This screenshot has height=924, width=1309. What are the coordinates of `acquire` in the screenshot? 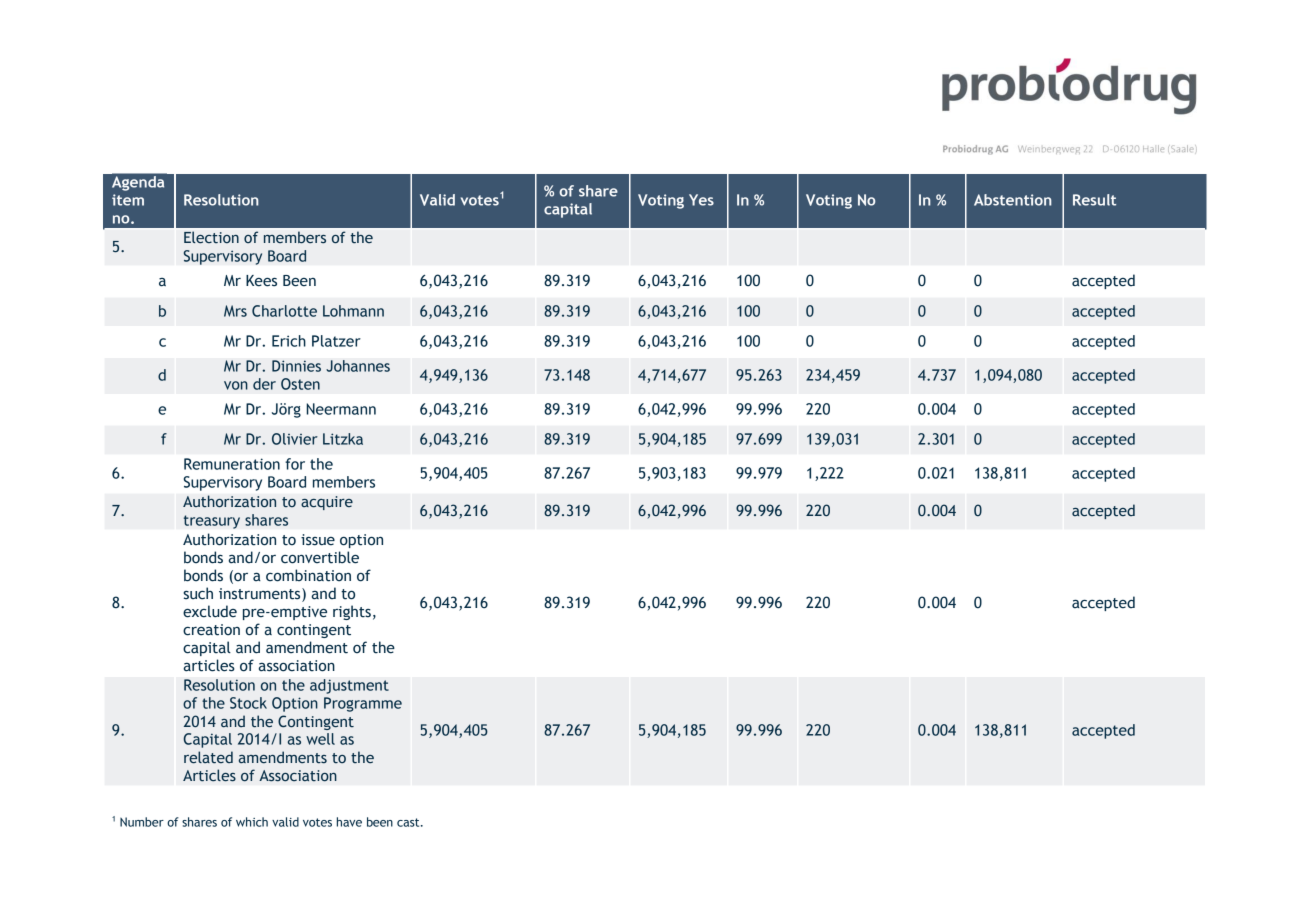 It's located at (327, 503).
